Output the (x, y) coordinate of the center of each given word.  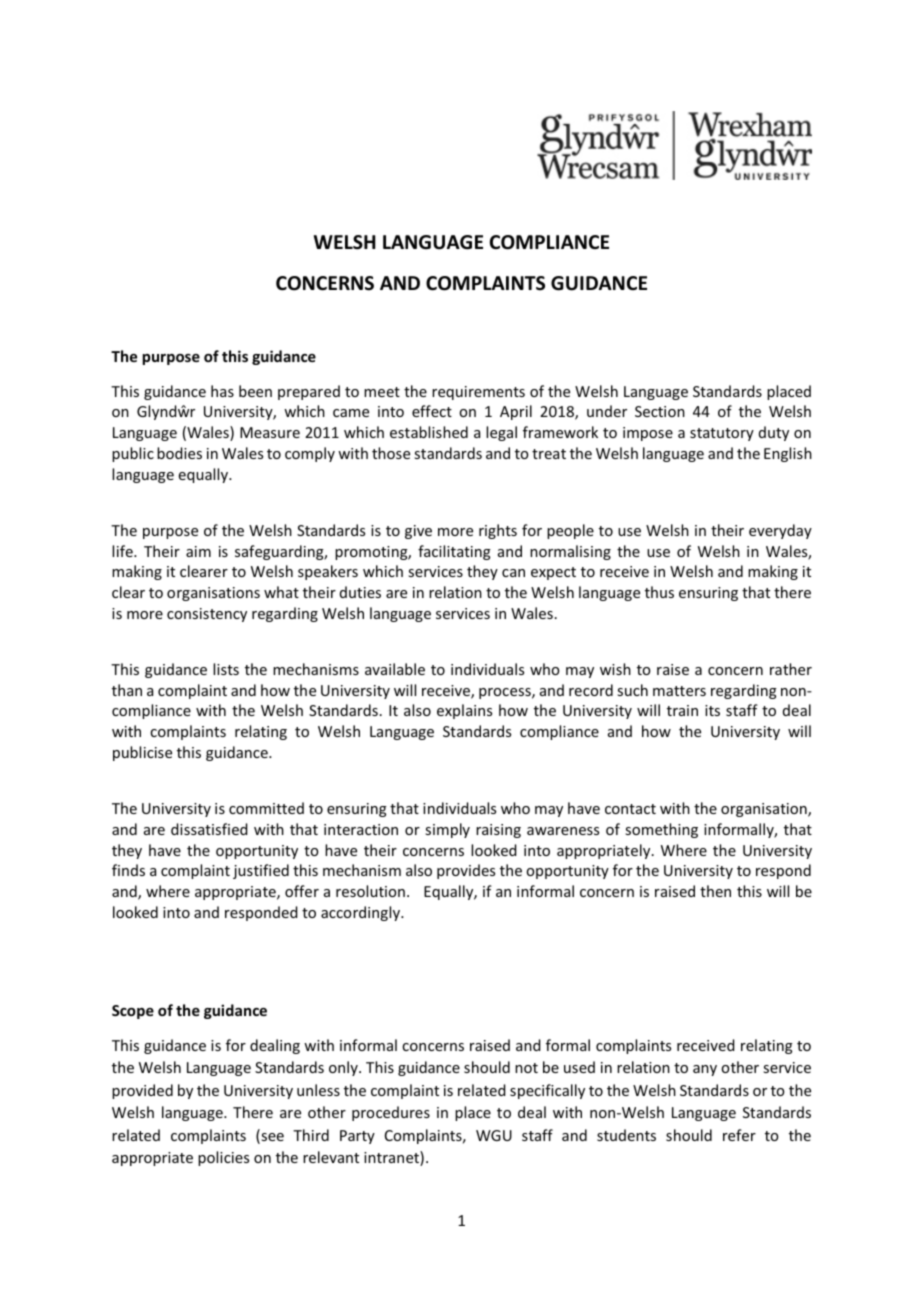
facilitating (454, 552)
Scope (133, 1012)
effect (432, 411)
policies (223, 1158)
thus (659, 592)
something (661, 830)
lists (226, 669)
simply (447, 830)
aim (198, 551)
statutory (722, 434)
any (705, 1070)
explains (464, 711)
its (712, 710)
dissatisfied (209, 829)
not (526, 1068)
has (222, 391)
